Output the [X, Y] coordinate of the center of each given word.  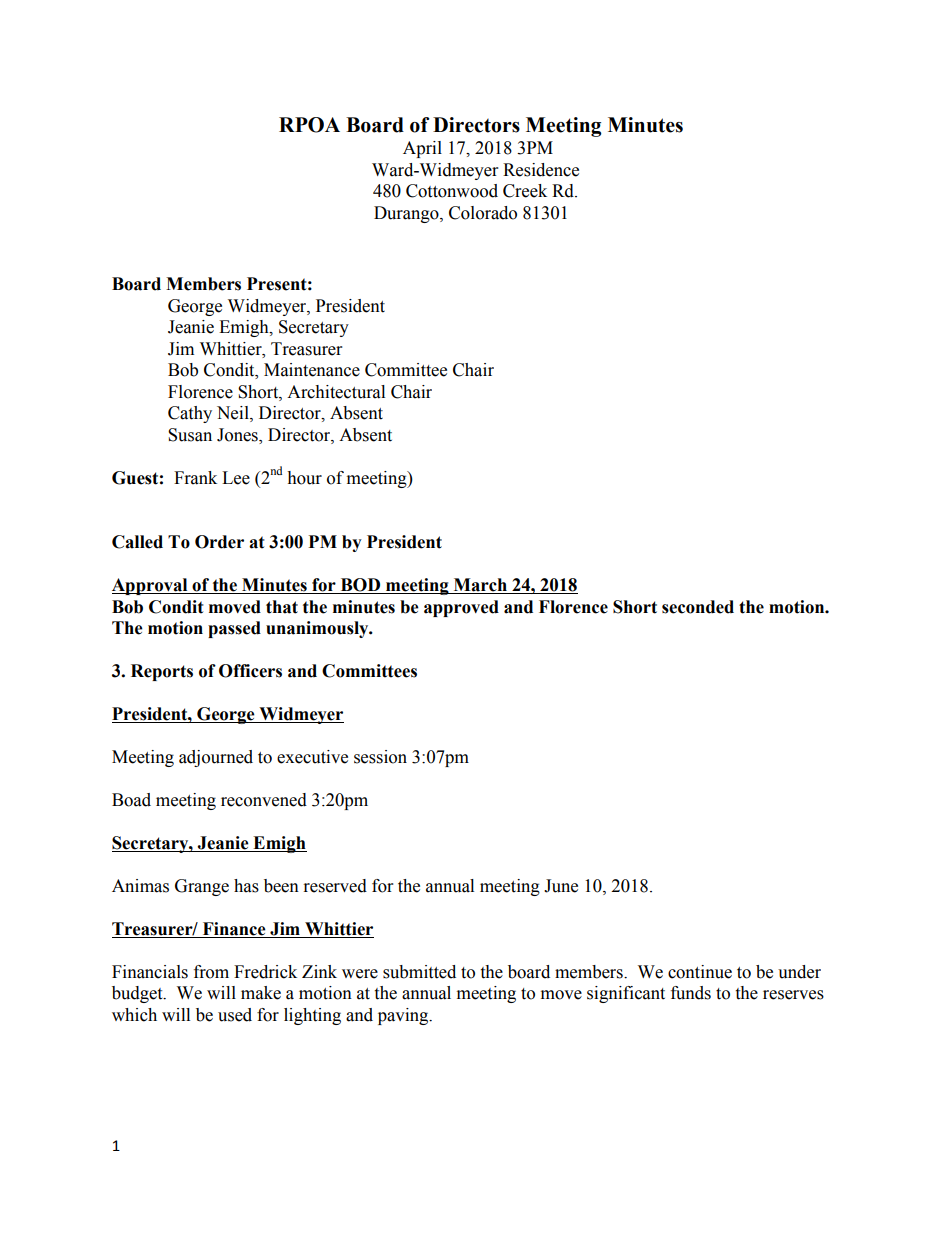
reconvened [264, 800]
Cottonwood [452, 191]
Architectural [336, 392]
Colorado [483, 213]
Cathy [190, 414]
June [561, 886]
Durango [407, 214]
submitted [419, 972]
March [480, 586]
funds [691, 993]
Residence [541, 170]
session [380, 757]
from [211, 972]
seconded [698, 607]
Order [219, 542]
